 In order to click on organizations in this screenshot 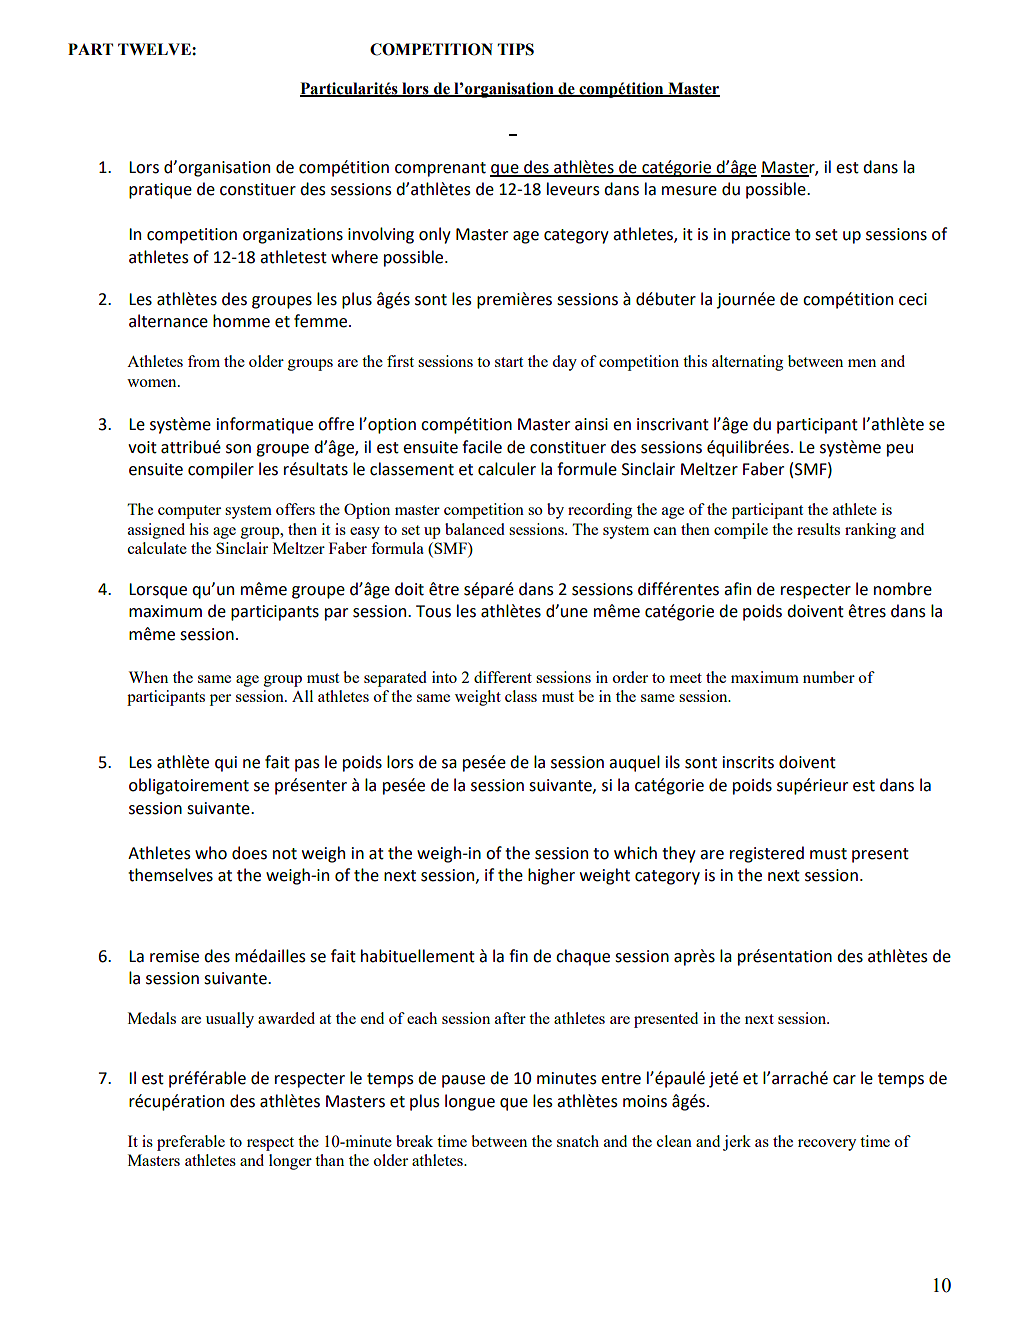, I will do `click(293, 236)`.
